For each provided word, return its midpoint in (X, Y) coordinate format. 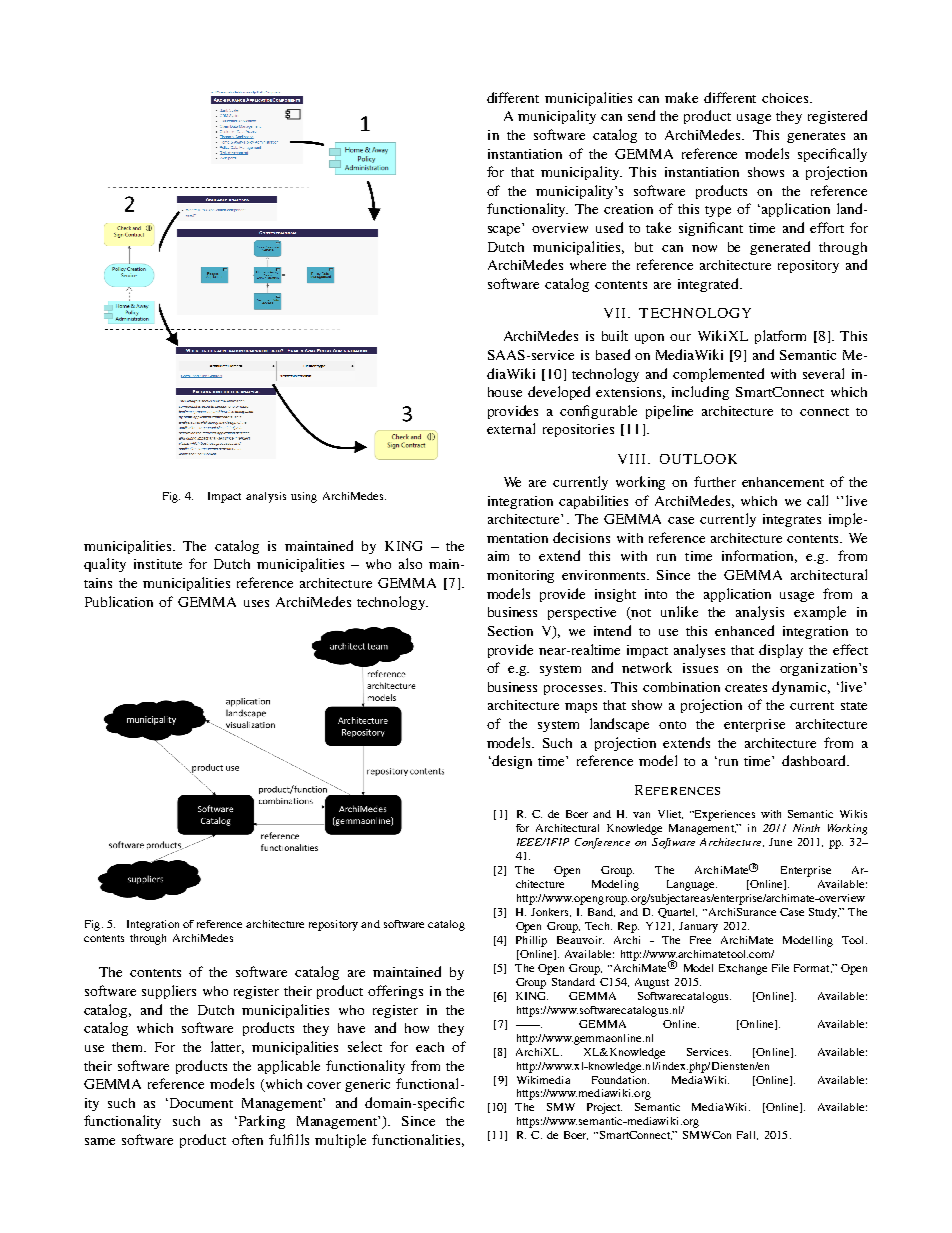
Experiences (724, 815)
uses (256, 603)
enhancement (783, 482)
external (511, 428)
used (609, 227)
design (511, 762)
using (304, 497)
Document (201, 1103)
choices (786, 98)
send (641, 115)
